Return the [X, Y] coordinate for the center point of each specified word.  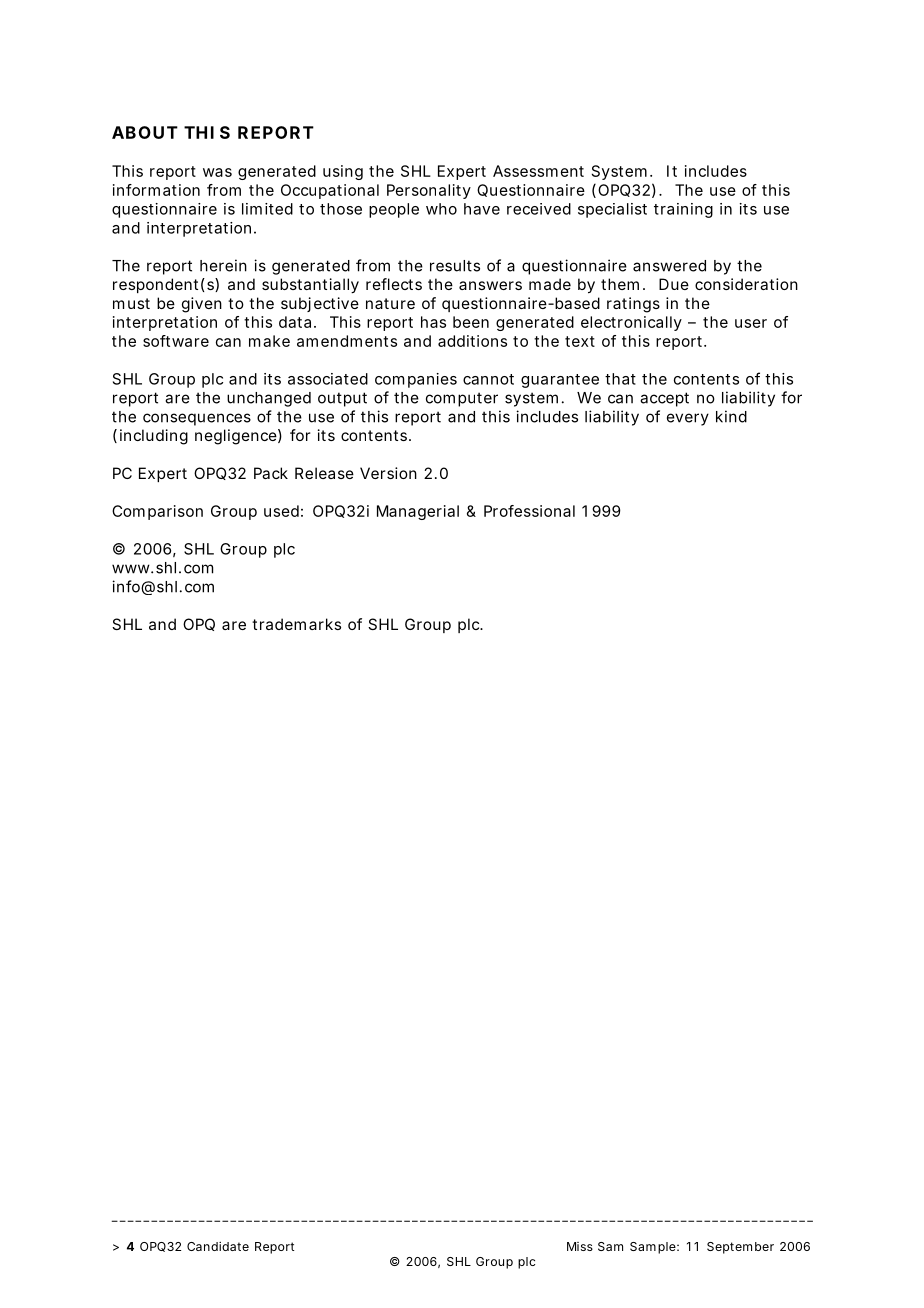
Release [324, 473]
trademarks [296, 624]
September [740, 1248]
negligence [236, 437]
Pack [271, 473]
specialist [612, 210]
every [688, 419]
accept [664, 399]
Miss [580, 1246]
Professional [529, 511]
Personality [429, 191]
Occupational [330, 191]
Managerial [418, 512]
